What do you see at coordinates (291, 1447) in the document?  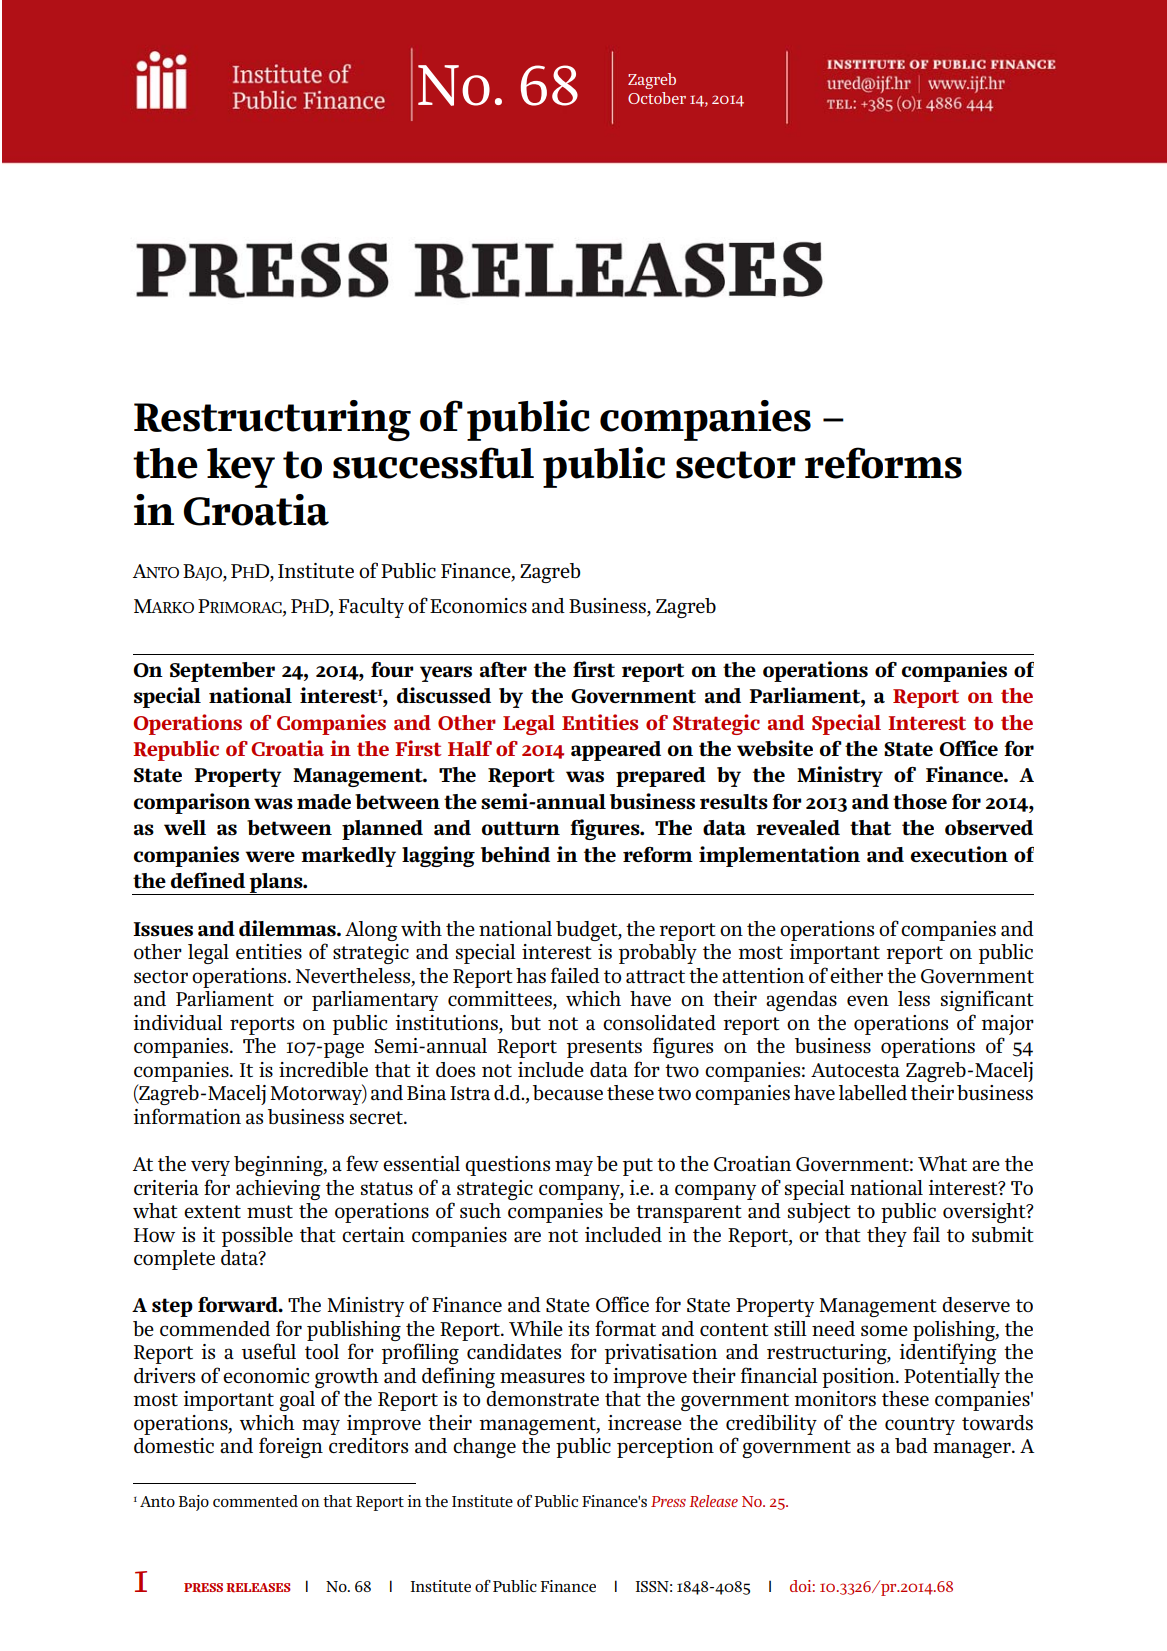 I see `foreign` at bounding box center [291, 1447].
